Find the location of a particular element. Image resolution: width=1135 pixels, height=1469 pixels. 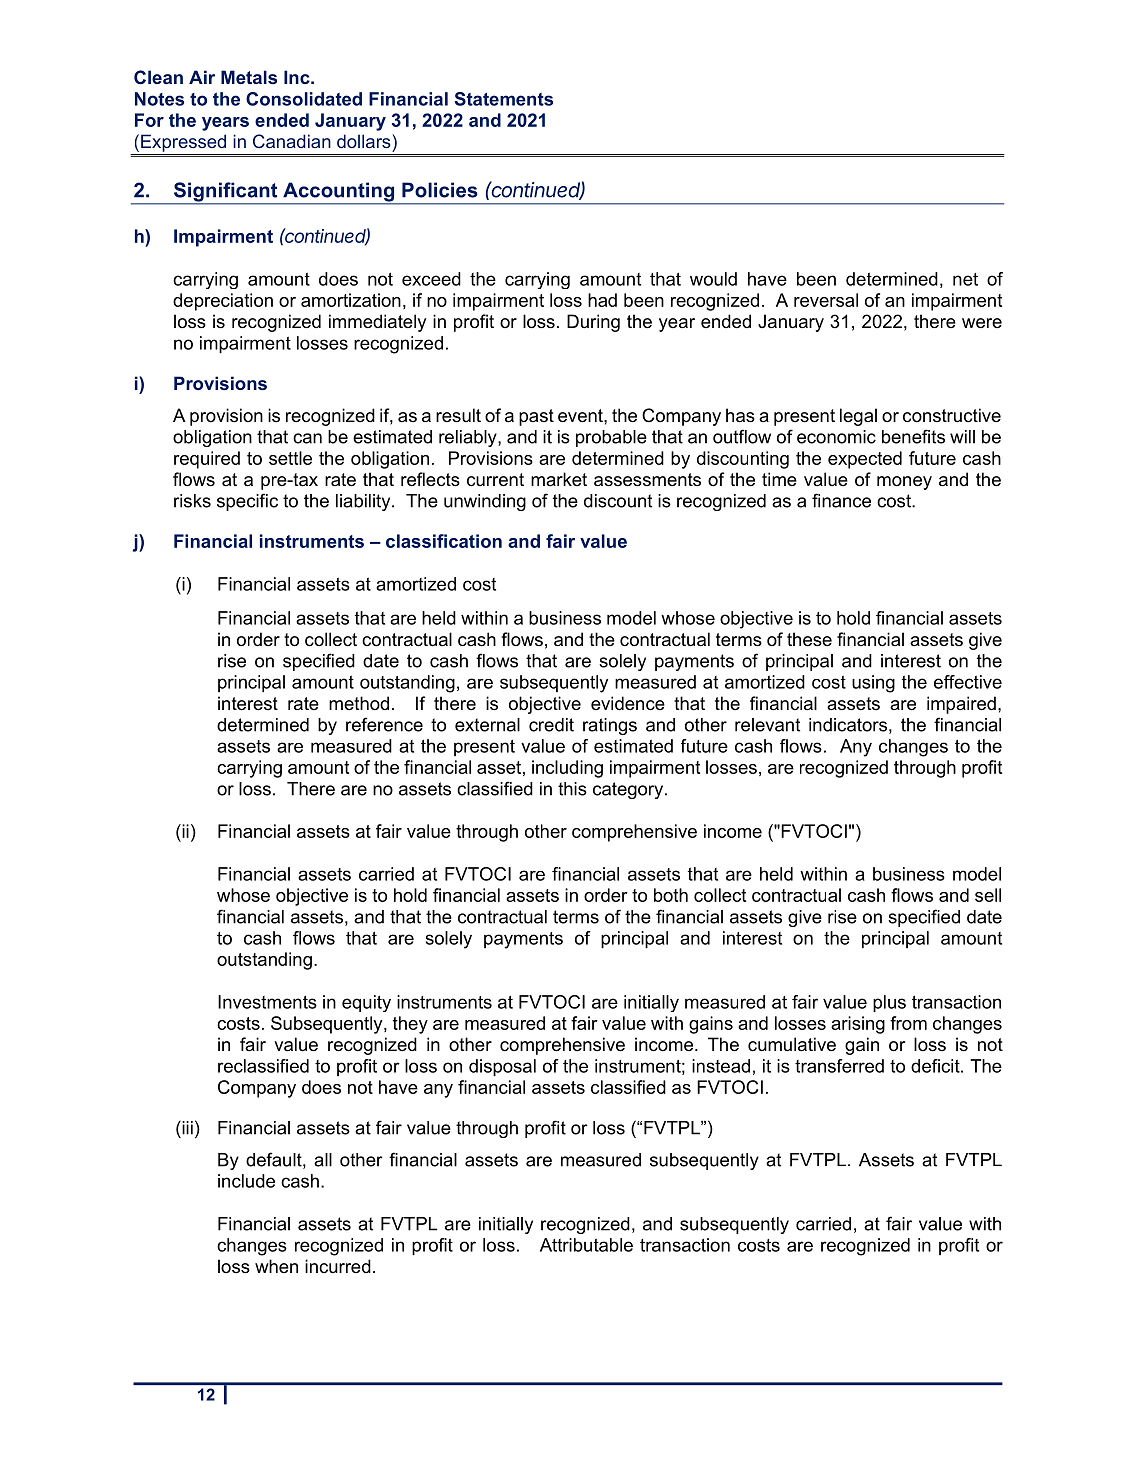

Metals is located at coordinates (249, 77).
